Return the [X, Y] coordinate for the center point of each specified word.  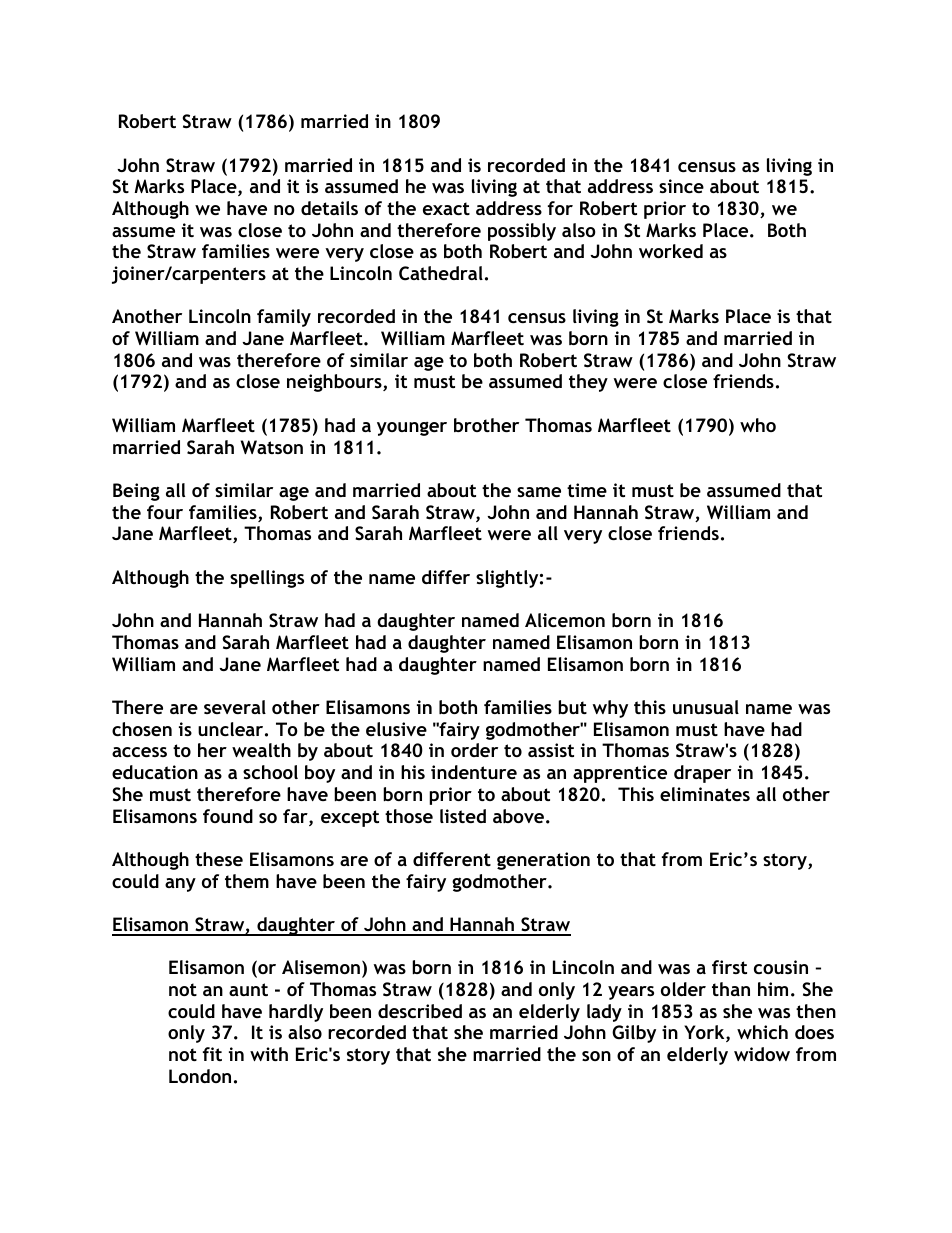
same [539, 492]
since [681, 186]
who [758, 425]
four [165, 512]
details [329, 208]
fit [212, 1054]
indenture [474, 772]
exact [446, 208]
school [270, 772]
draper [702, 774]
